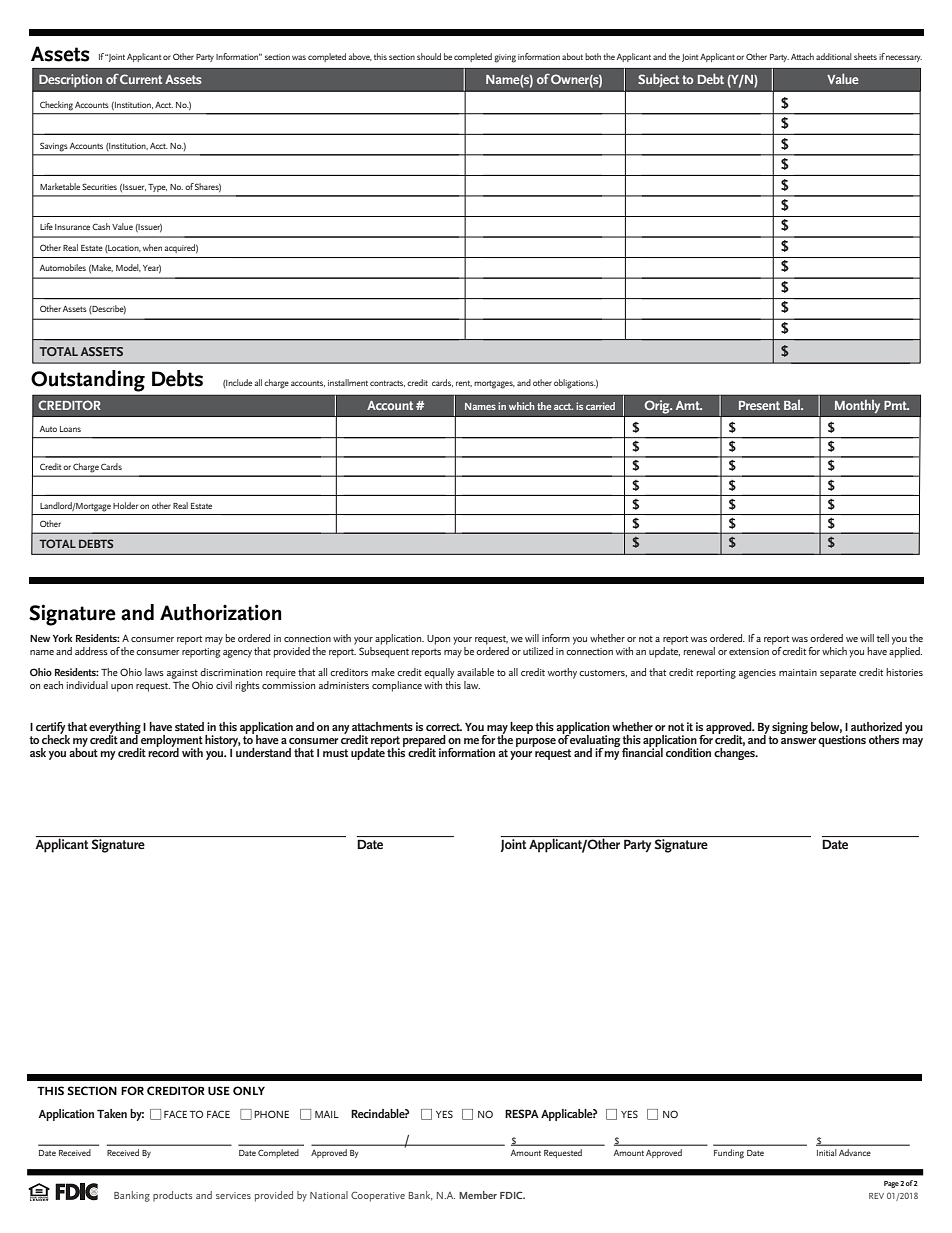 The width and height of the page is (952, 1233). Describe the element at coordinates (478, 1195) in the page. I see `Member` at that location.
